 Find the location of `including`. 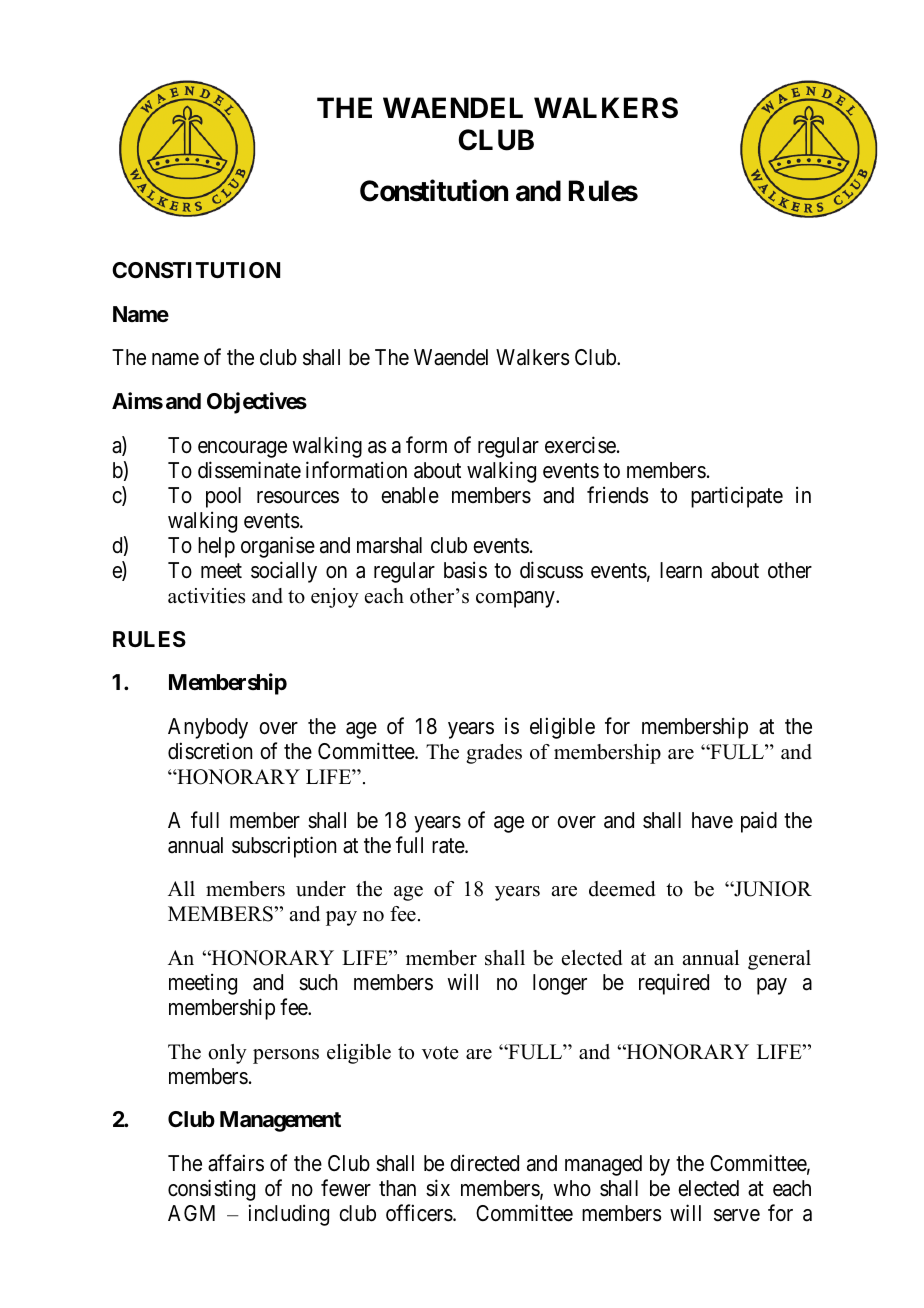

including is located at coordinates (289, 1215).
